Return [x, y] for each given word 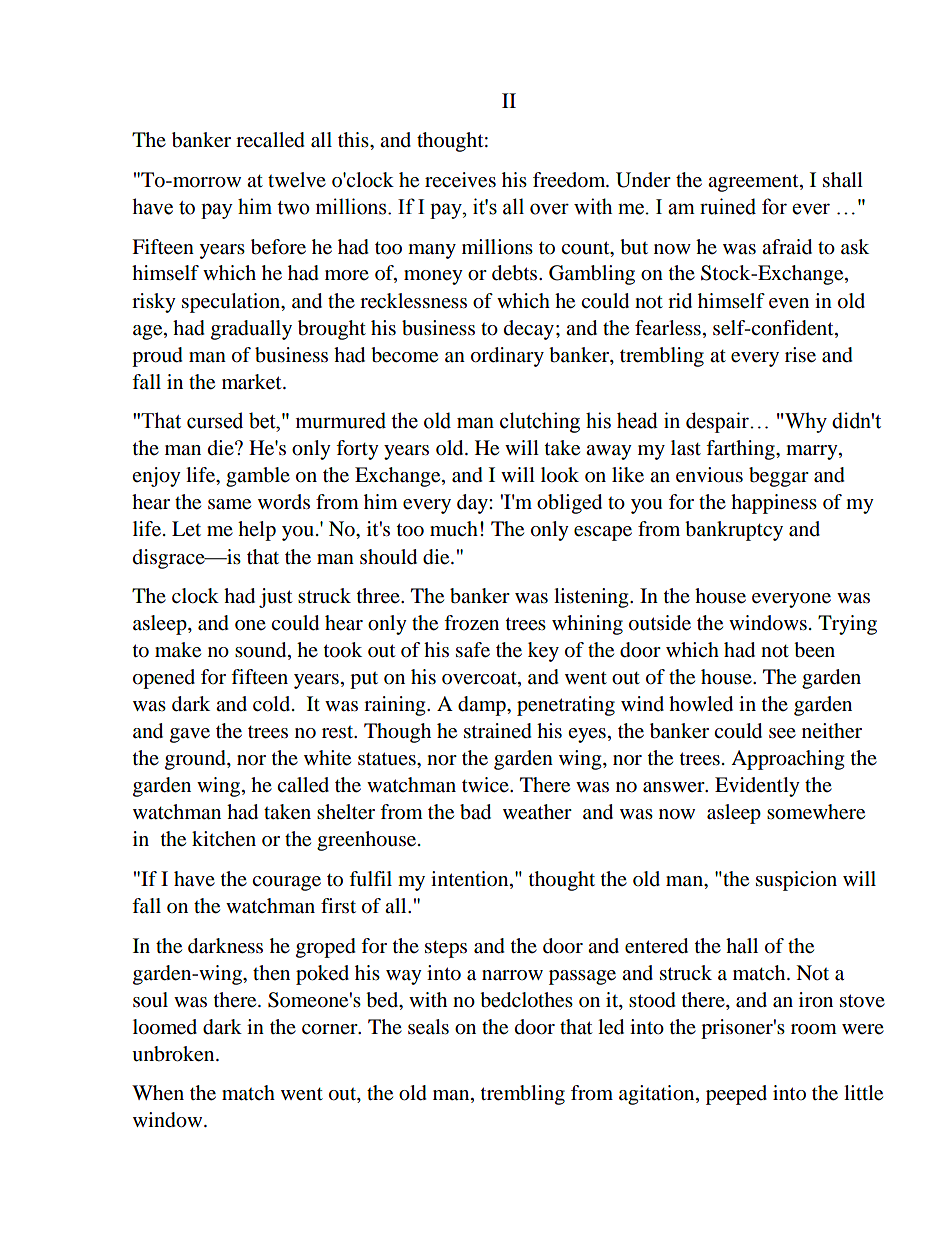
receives [460, 180]
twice [486, 784]
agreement [754, 183]
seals [428, 1027]
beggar [779, 477]
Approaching [787, 760]
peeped [736, 1095]
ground [196, 760]
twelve [297, 180]
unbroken [174, 1054]
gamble [258, 477]
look [560, 475]
